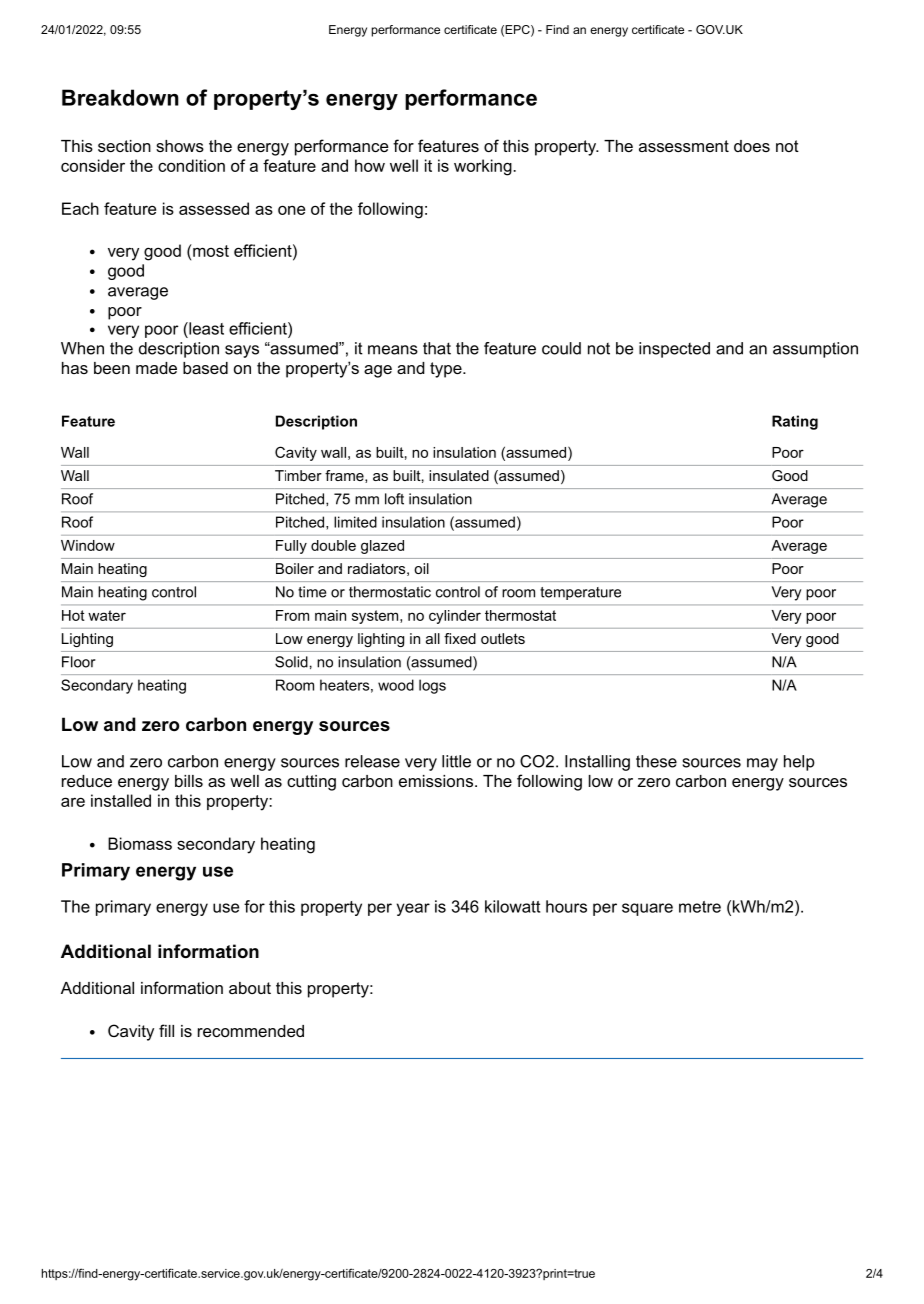 The image size is (924, 1304). I want to click on year, so click(413, 909).
